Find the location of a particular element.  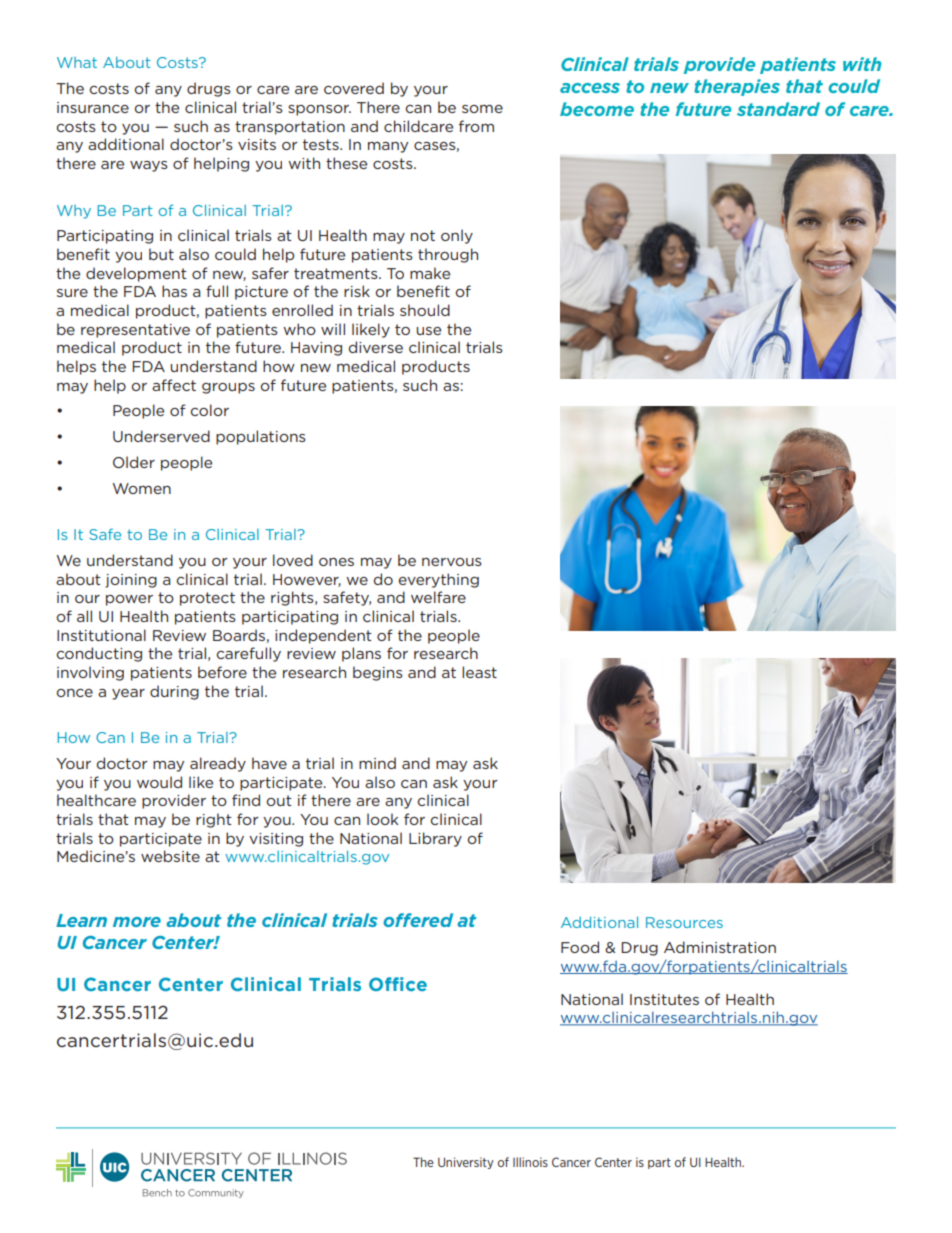

more is located at coordinates (137, 922).
